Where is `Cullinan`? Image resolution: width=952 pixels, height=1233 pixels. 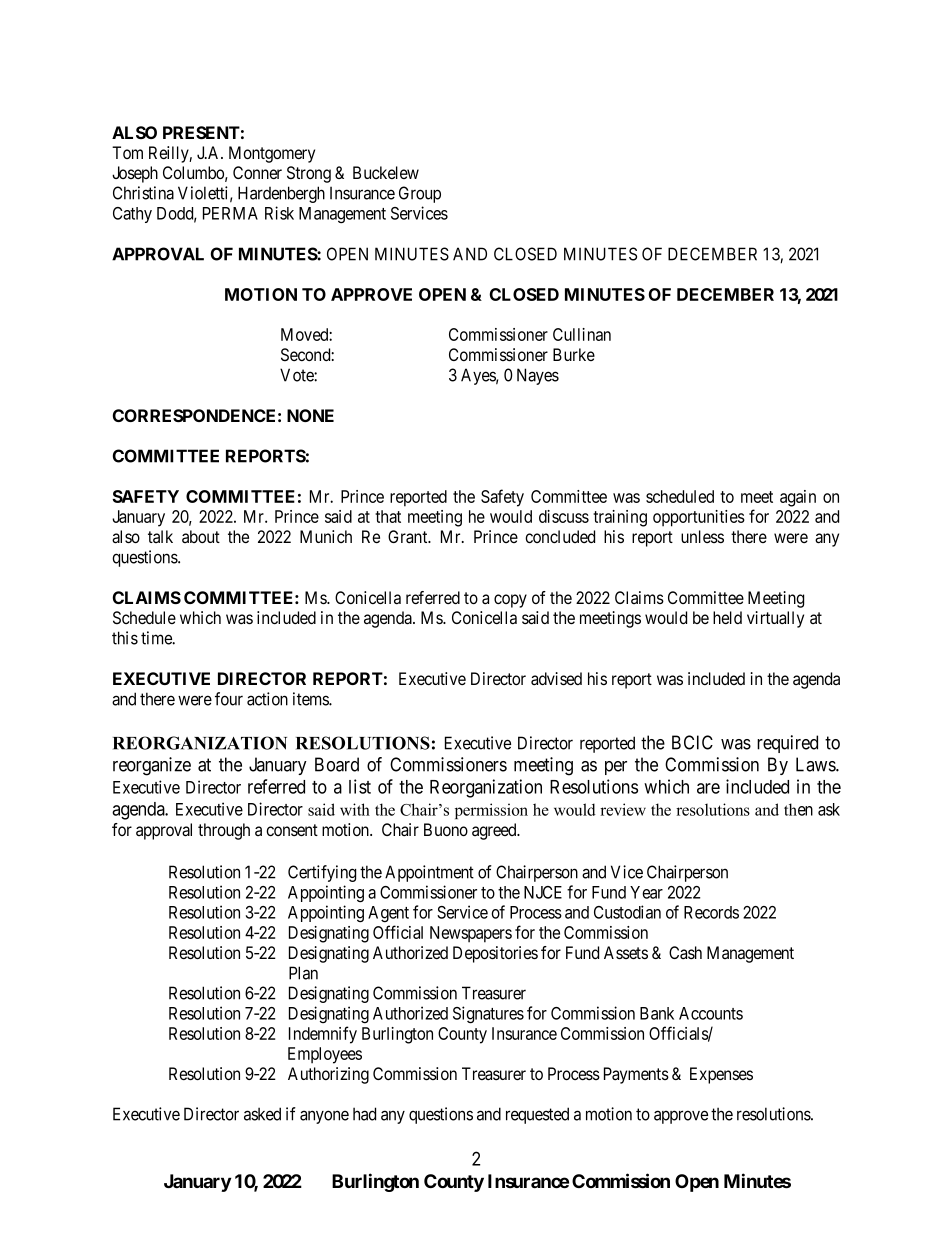
Cullinan is located at coordinates (582, 334).
